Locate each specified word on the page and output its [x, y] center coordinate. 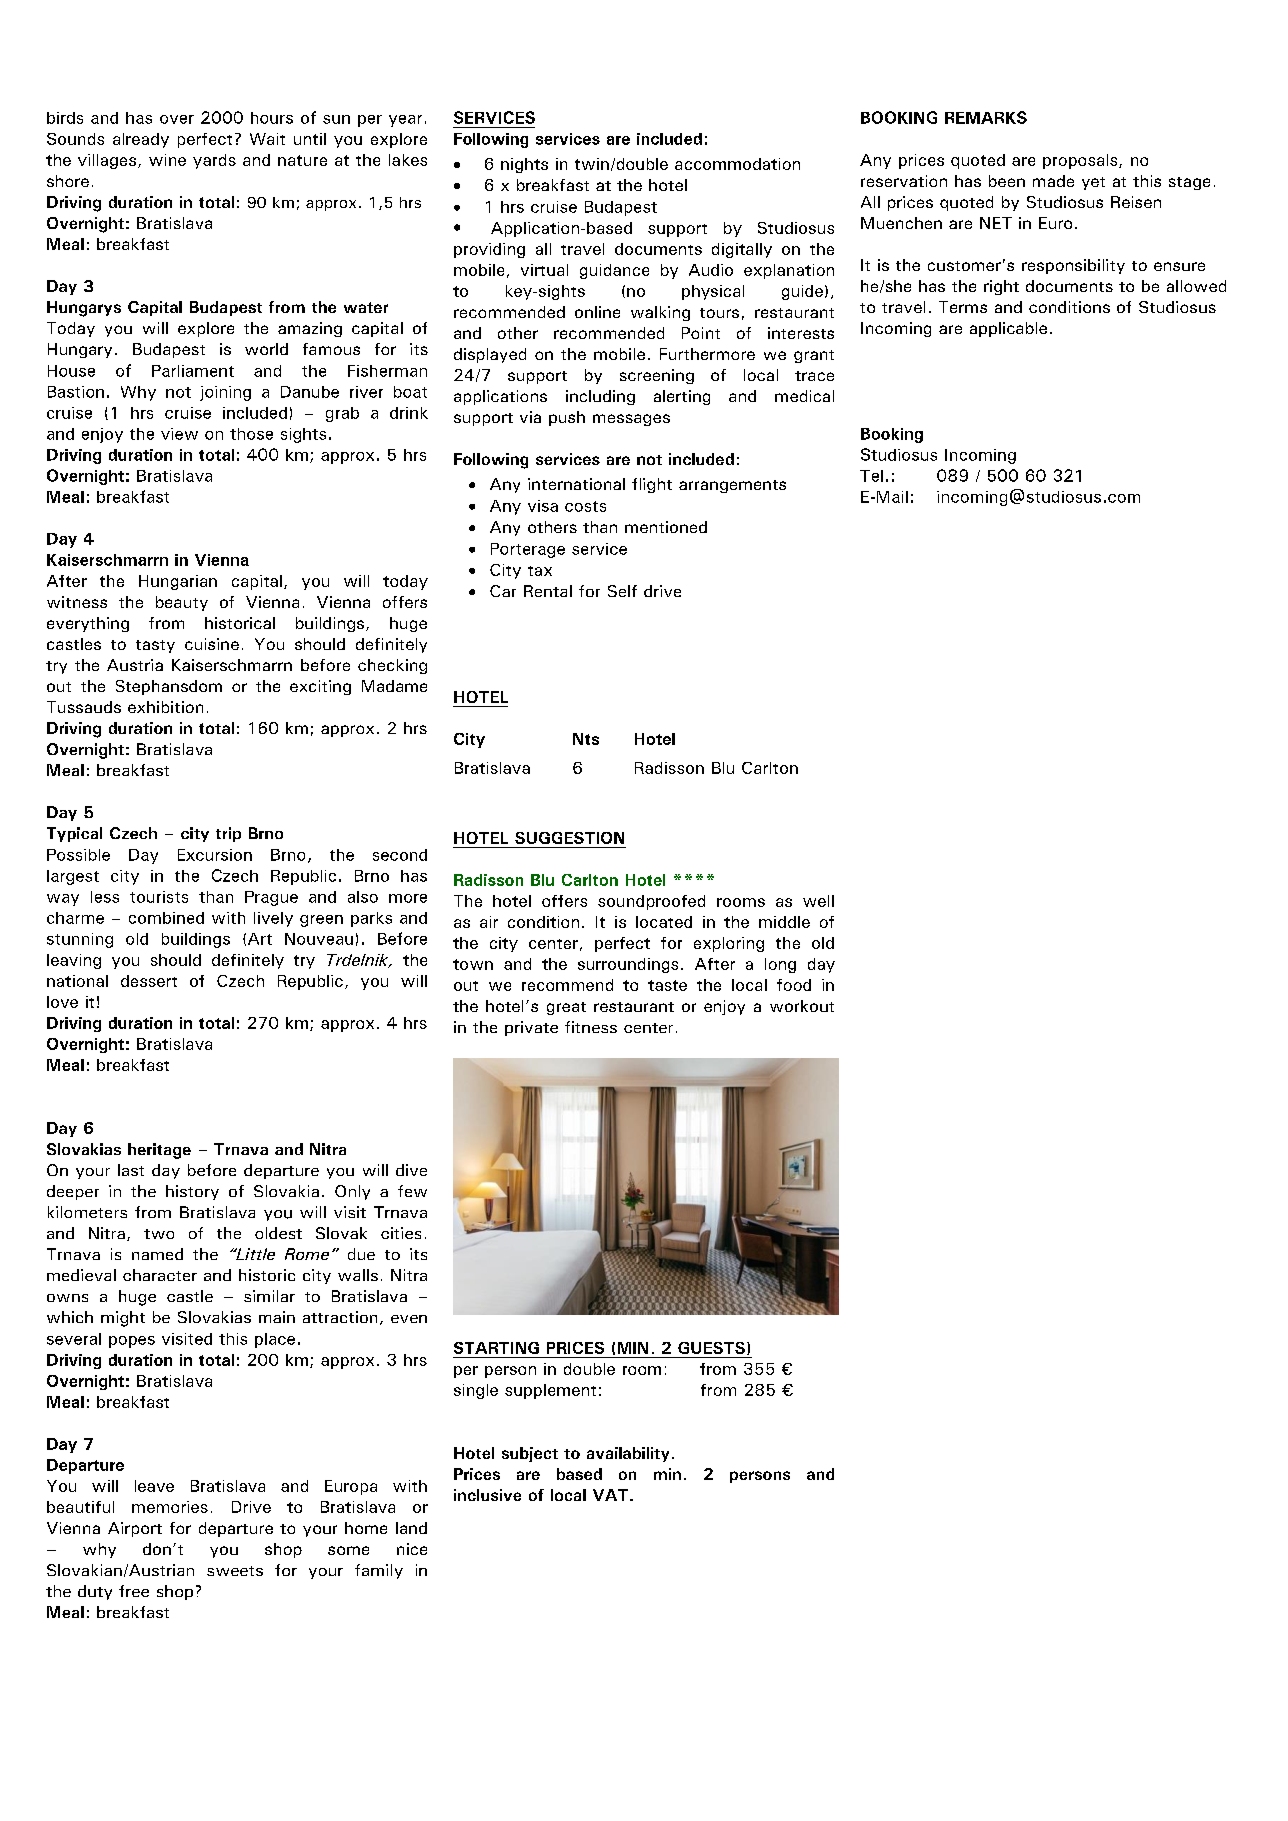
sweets [235, 1571]
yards [214, 161]
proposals [1081, 161]
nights [524, 165]
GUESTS [711, 1348]
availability [628, 1454]
